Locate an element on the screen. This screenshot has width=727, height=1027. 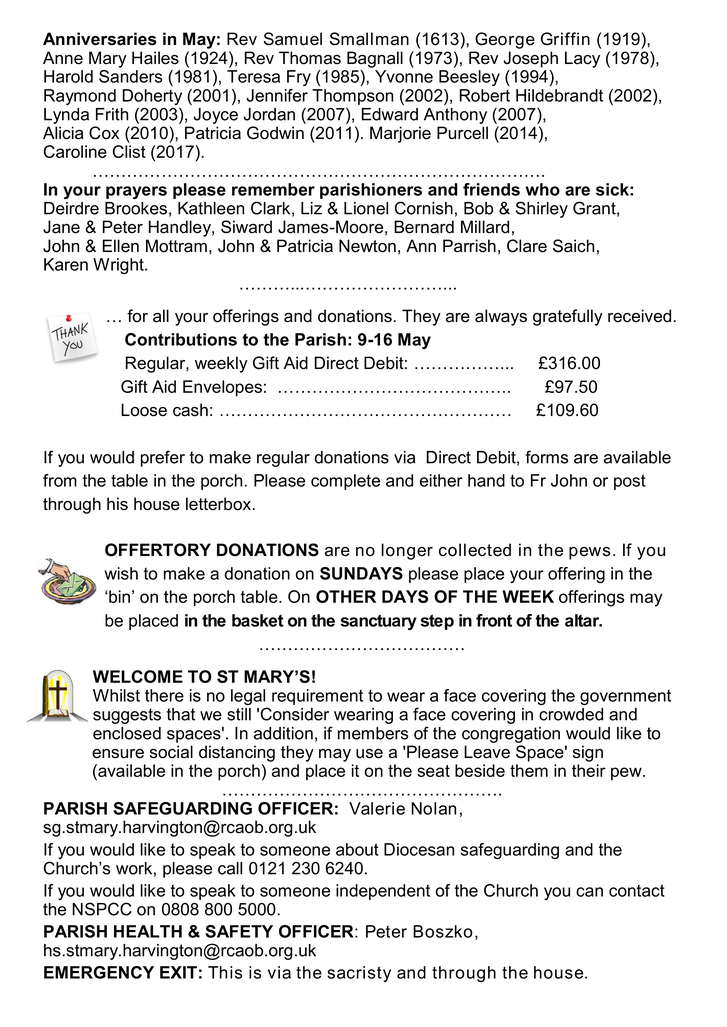
gratefully is located at coordinates (568, 317).
